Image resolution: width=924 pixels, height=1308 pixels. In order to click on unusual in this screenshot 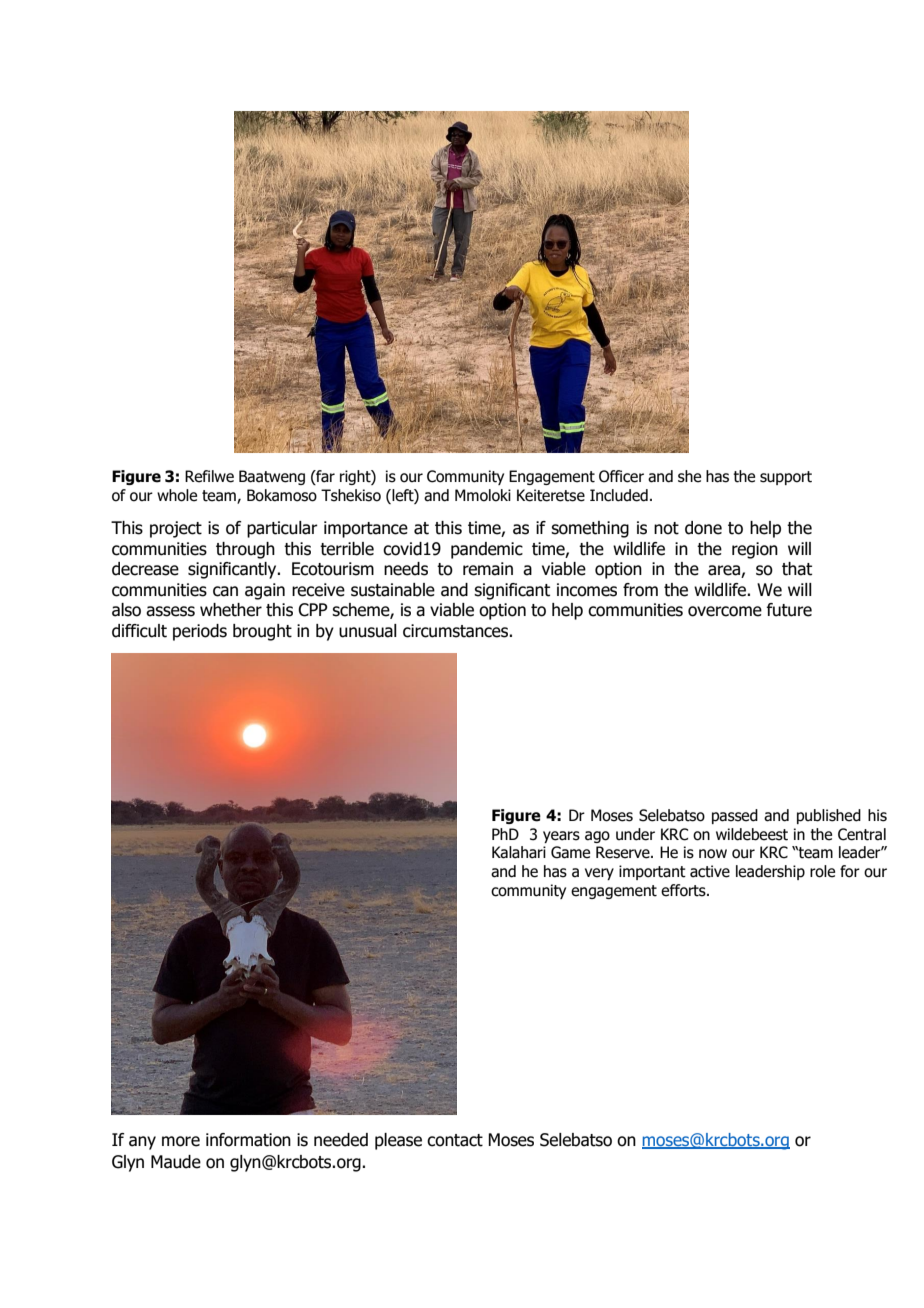, I will do `click(368, 631)`.
